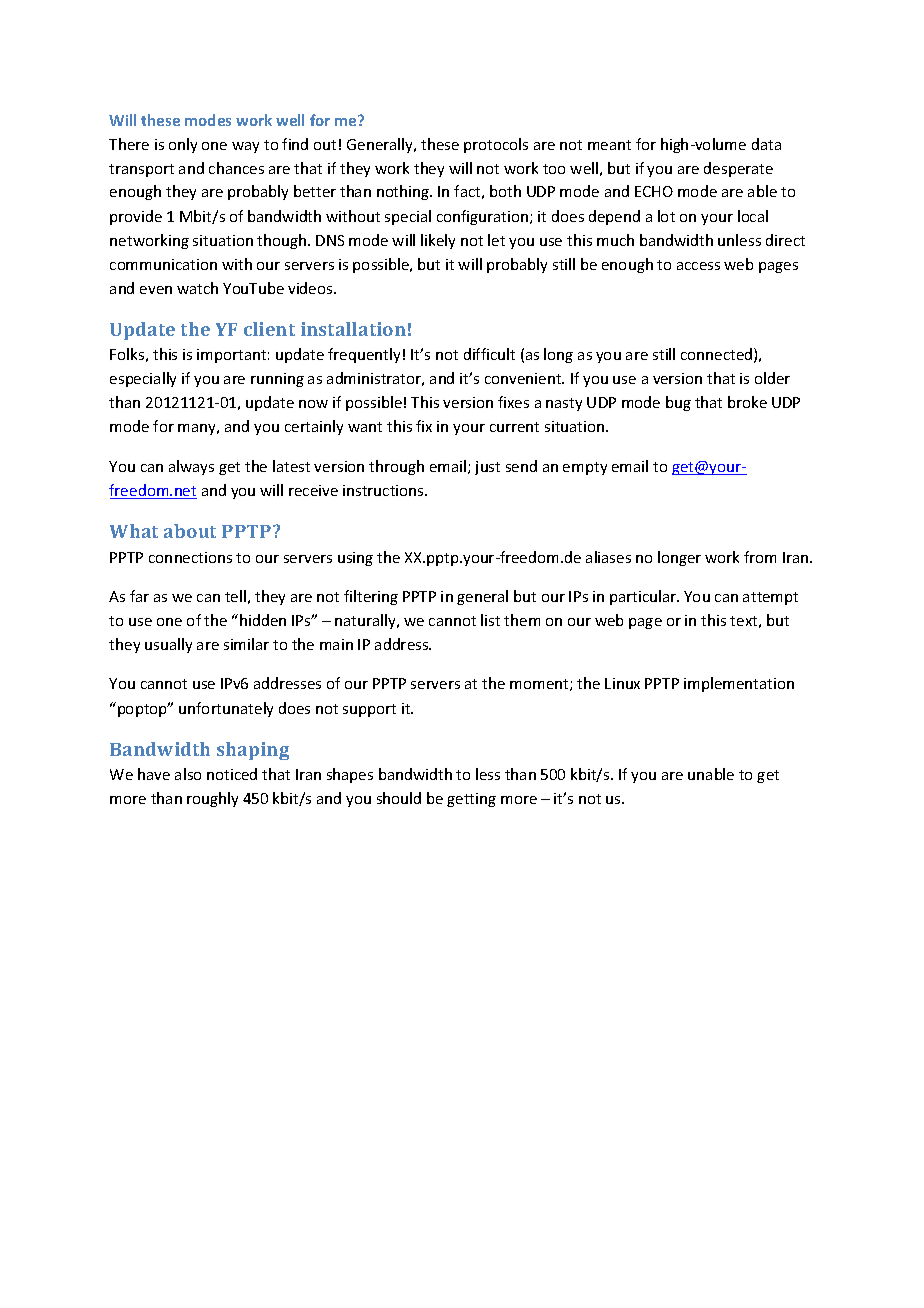 Image resolution: width=924 pixels, height=1308 pixels. I want to click on also, so click(188, 774).
